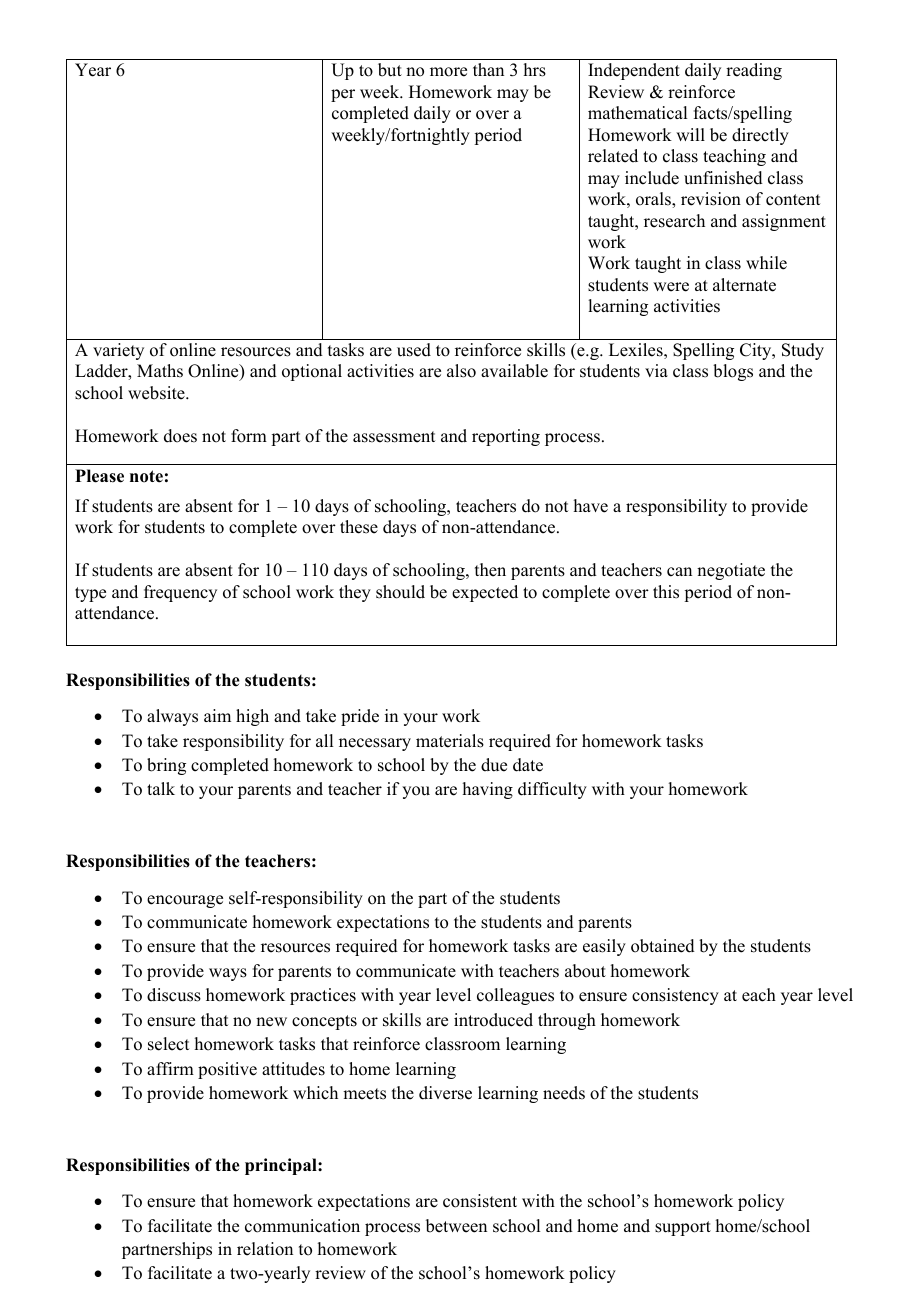 The image size is (924, 1308). I want to click on between, so click(456, 1226).
